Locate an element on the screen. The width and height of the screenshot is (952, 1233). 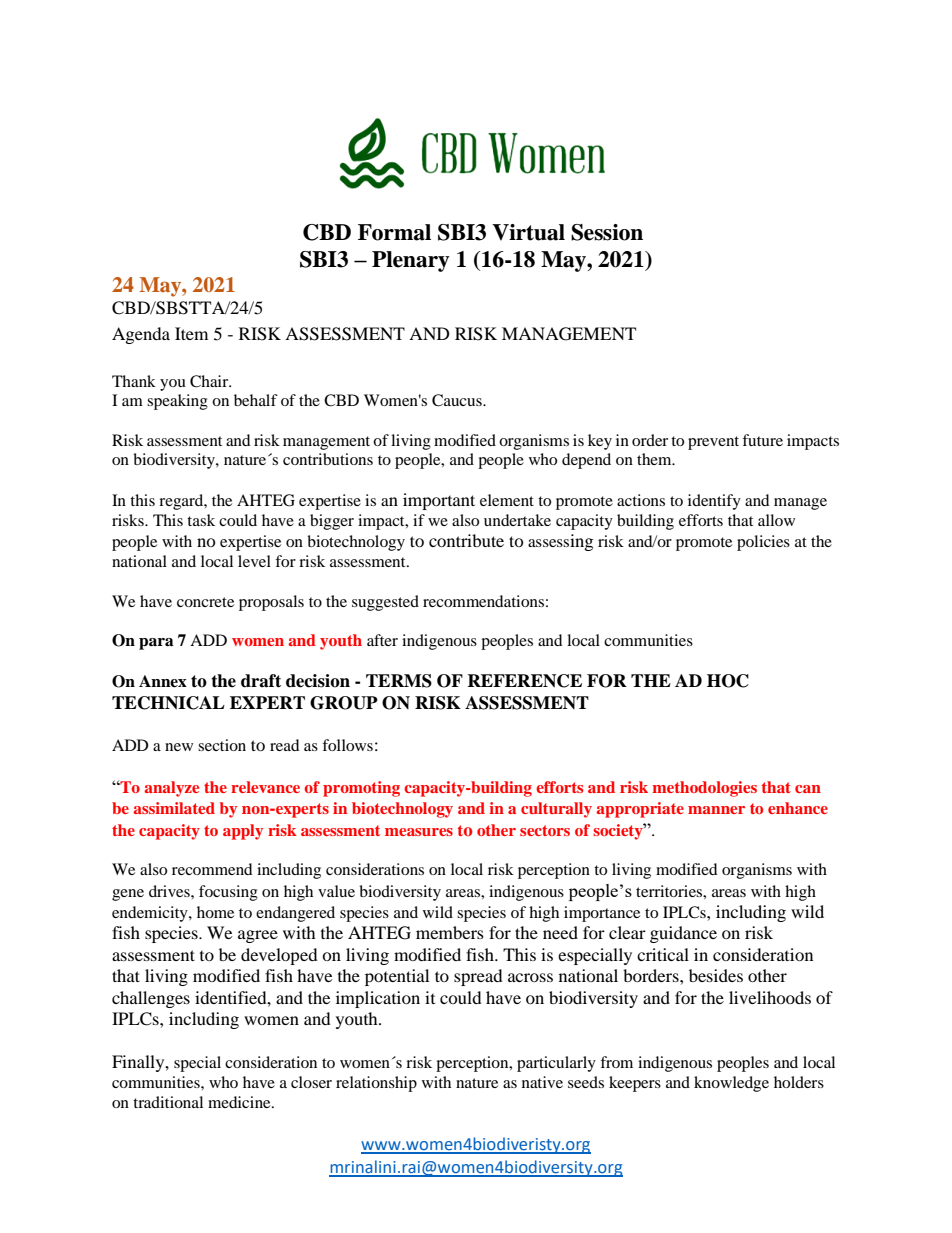
Plenary is located at coordinates (411, 261).
